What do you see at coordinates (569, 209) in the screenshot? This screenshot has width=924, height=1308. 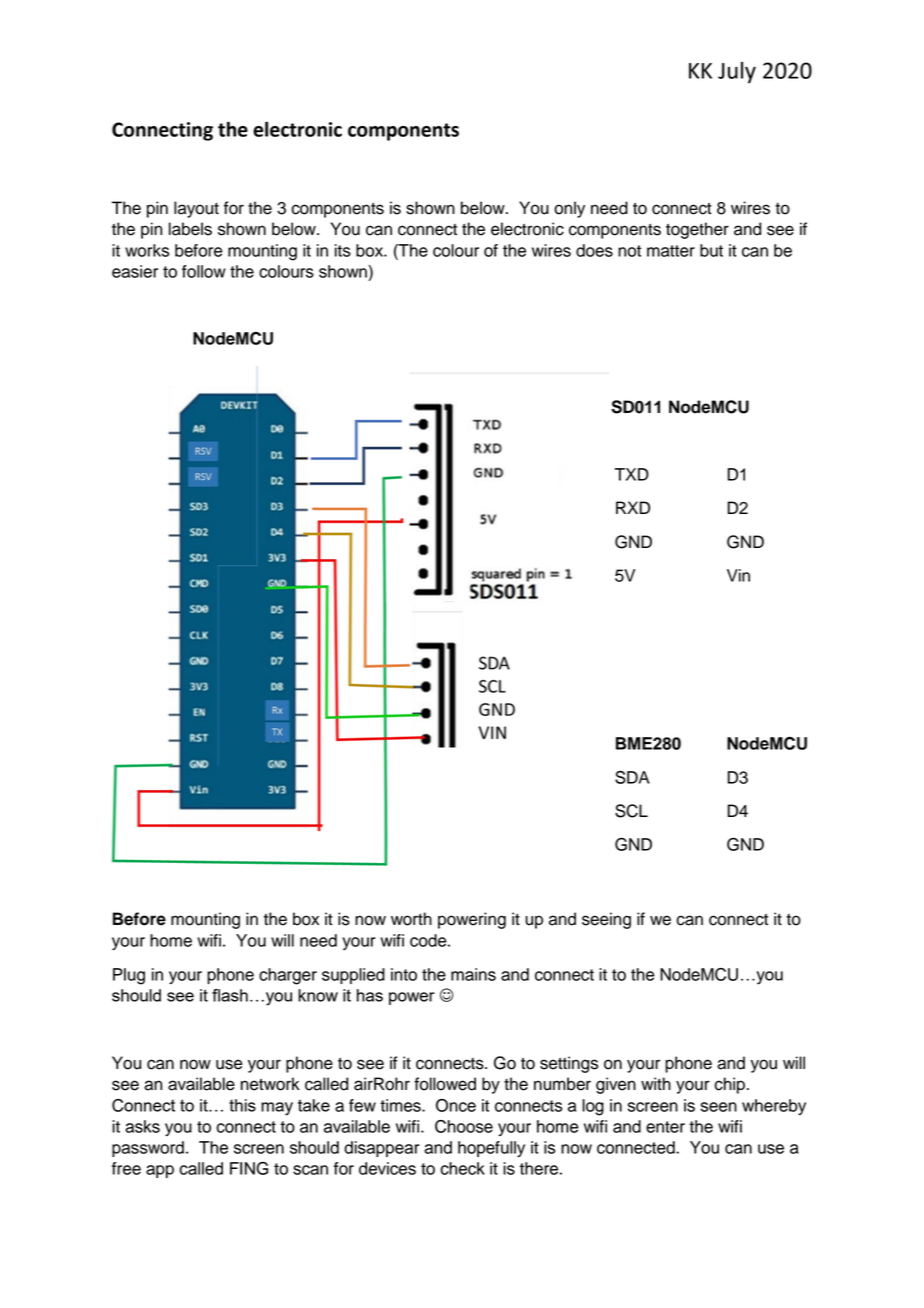 I see `only` at bounding box center [569, 209].
